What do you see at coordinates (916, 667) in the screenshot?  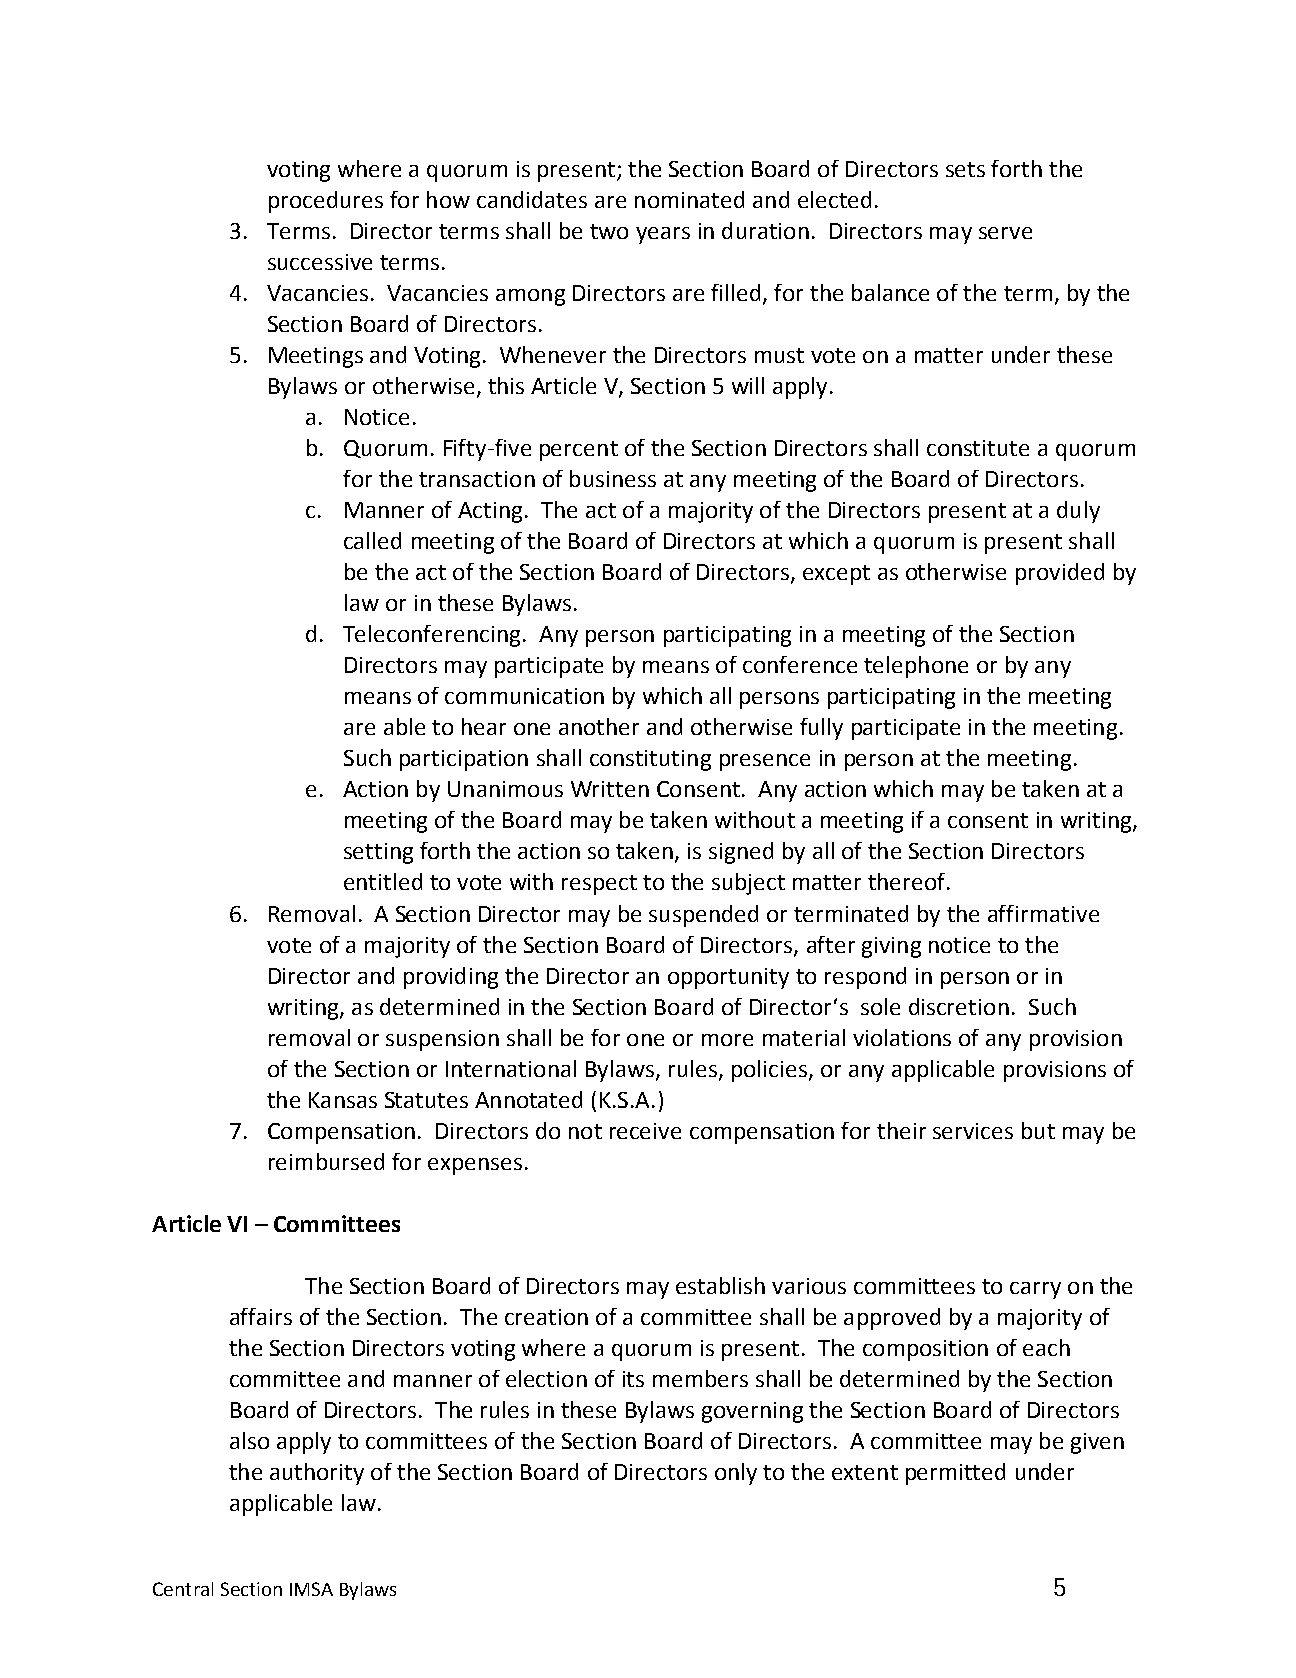 I see `telephone` at bounding box center [916, 667].
